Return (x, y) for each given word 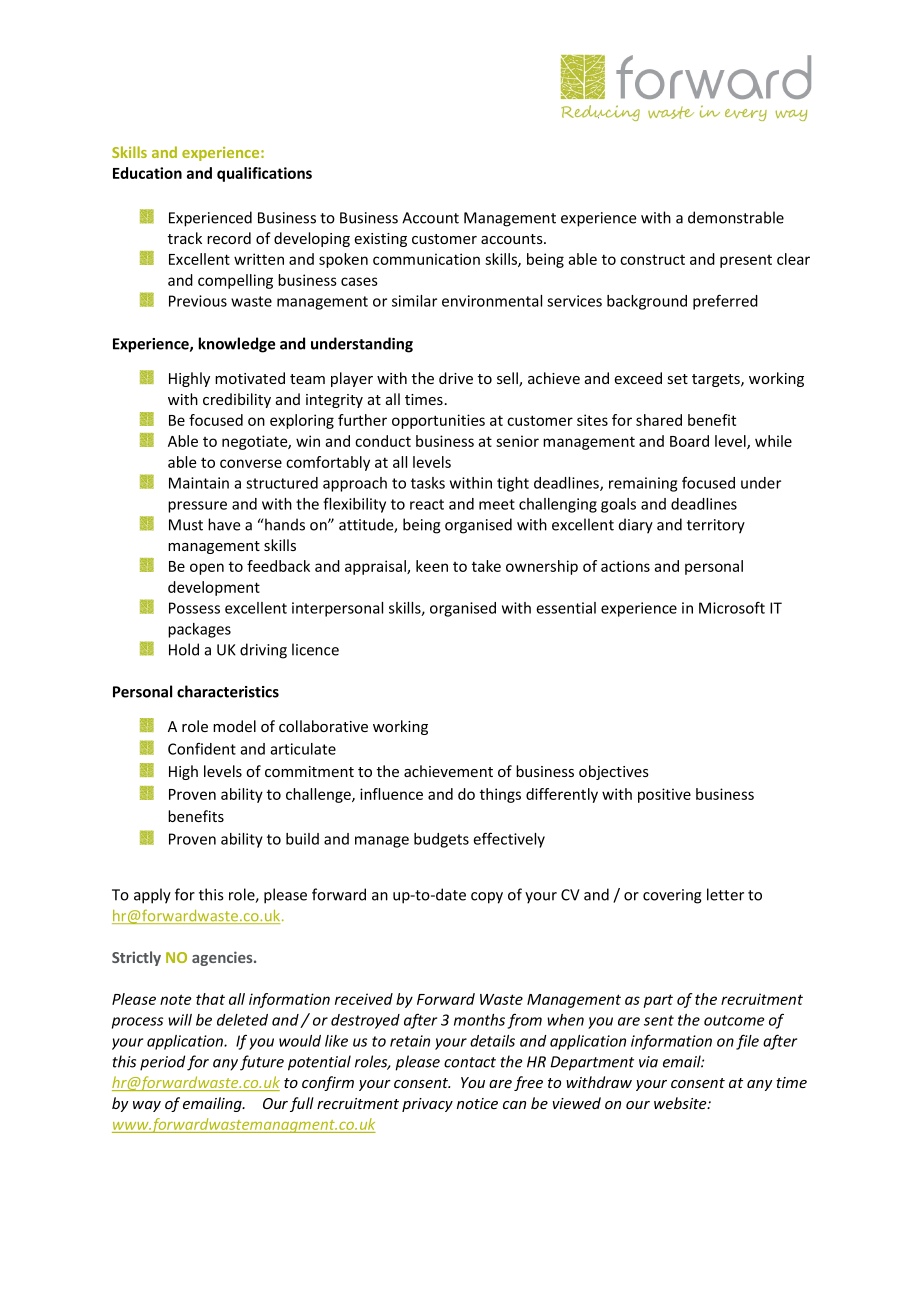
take (486, 566)
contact (470, 1062)
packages (199, 630)
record (229, 238)
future (262, 1063)
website (681, 1103)
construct (652, 259)
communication (426, 259)
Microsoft (732, 607)
